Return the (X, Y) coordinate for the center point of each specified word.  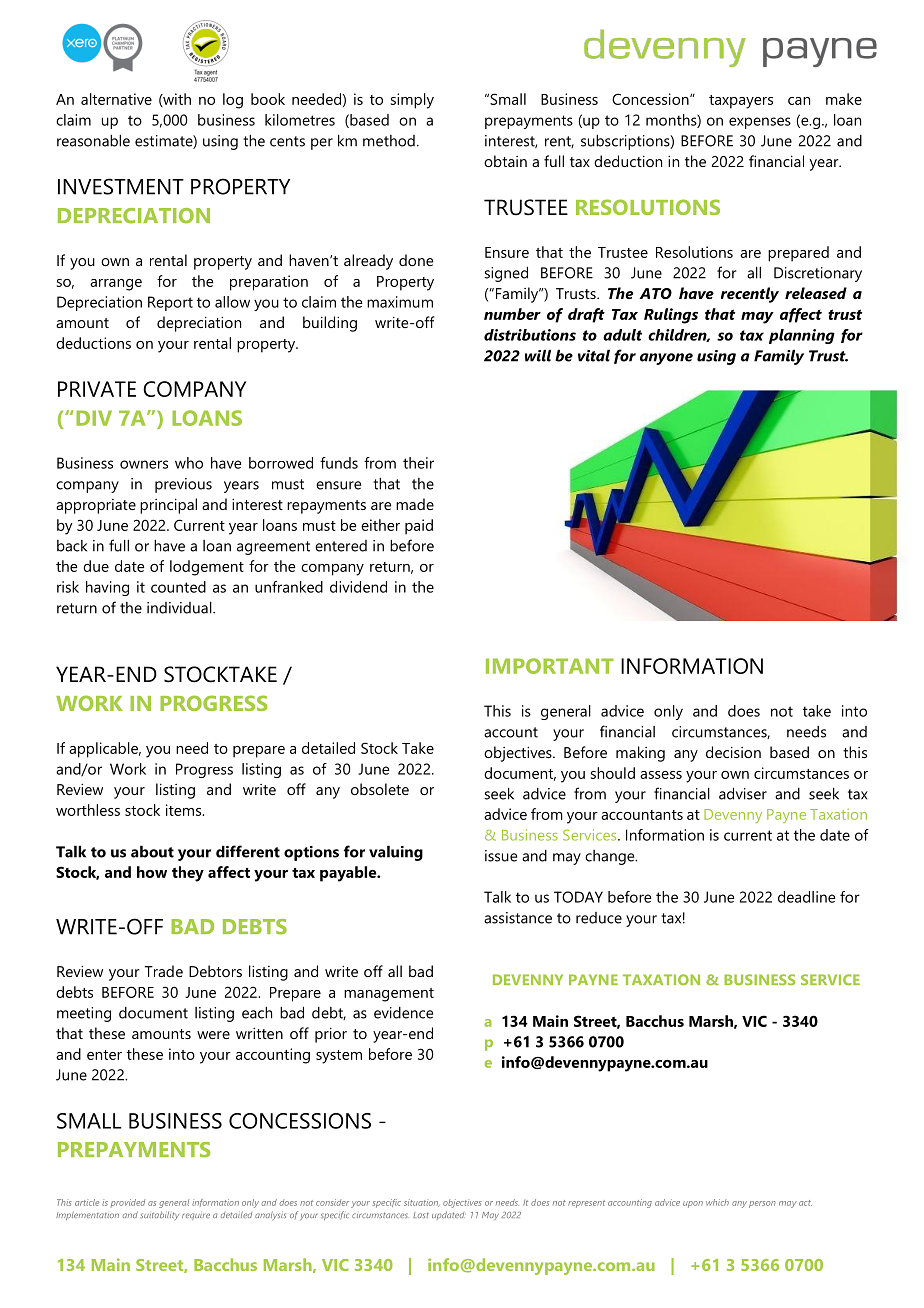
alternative (116, 99)
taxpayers (741, 102)
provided (127, 1203)
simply (412, 101)
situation (422, 1203)
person (762, 1204)
